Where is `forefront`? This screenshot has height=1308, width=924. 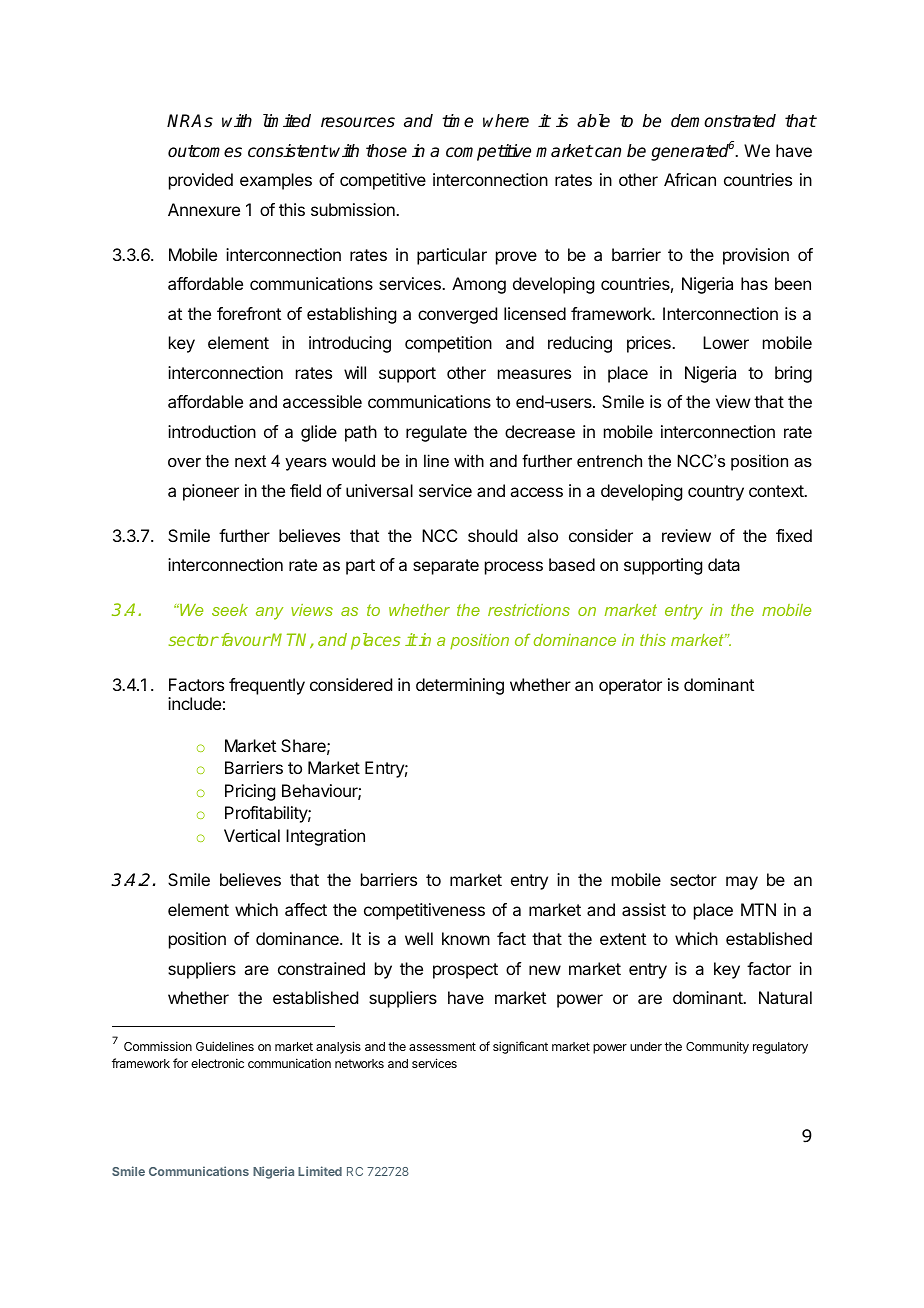 forefront is located at coordinates (249, 313).
